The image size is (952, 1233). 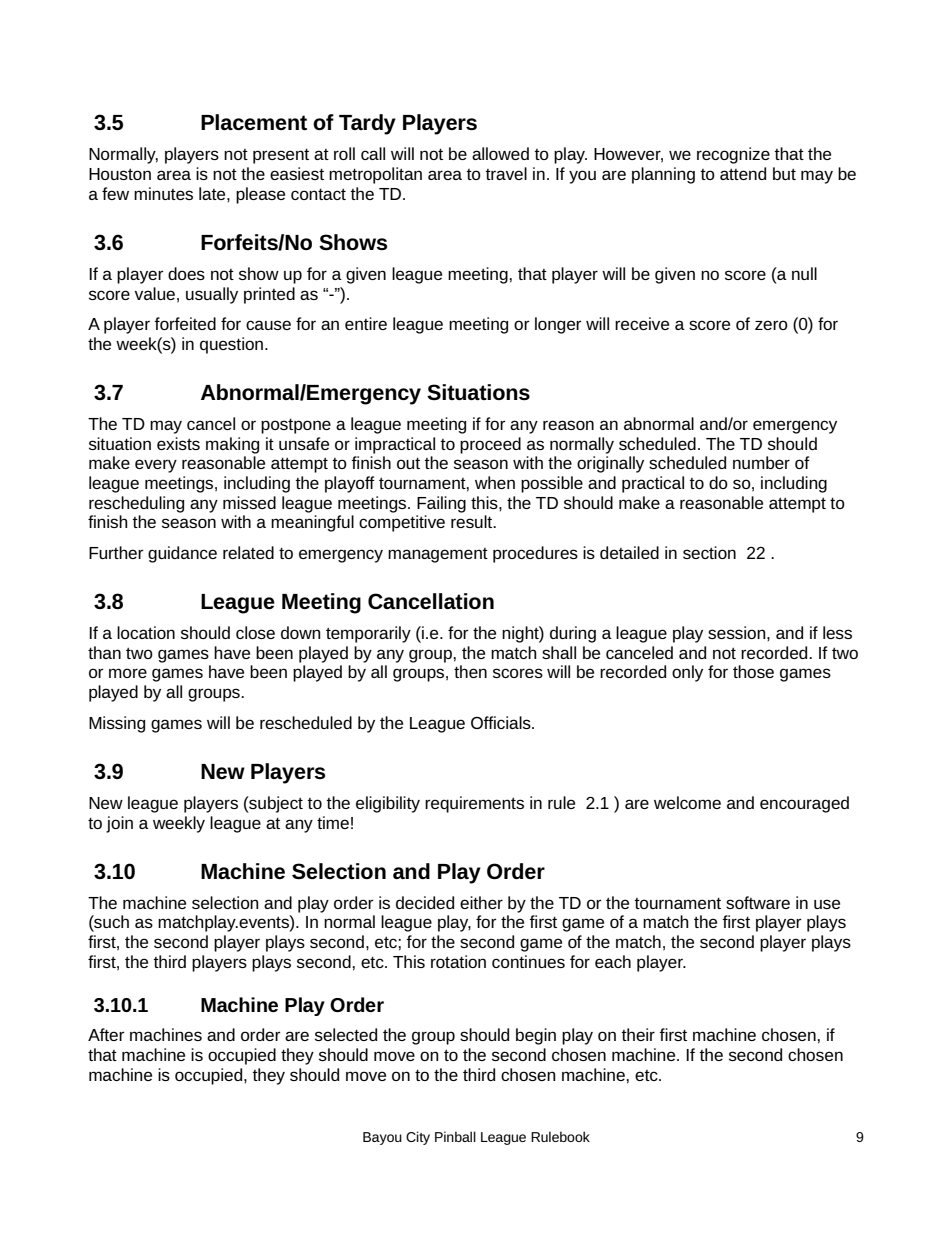 What do you see at coordinates (163, 193) in the screenshot?
I see `minutes` at bounding box center [163, 193].
